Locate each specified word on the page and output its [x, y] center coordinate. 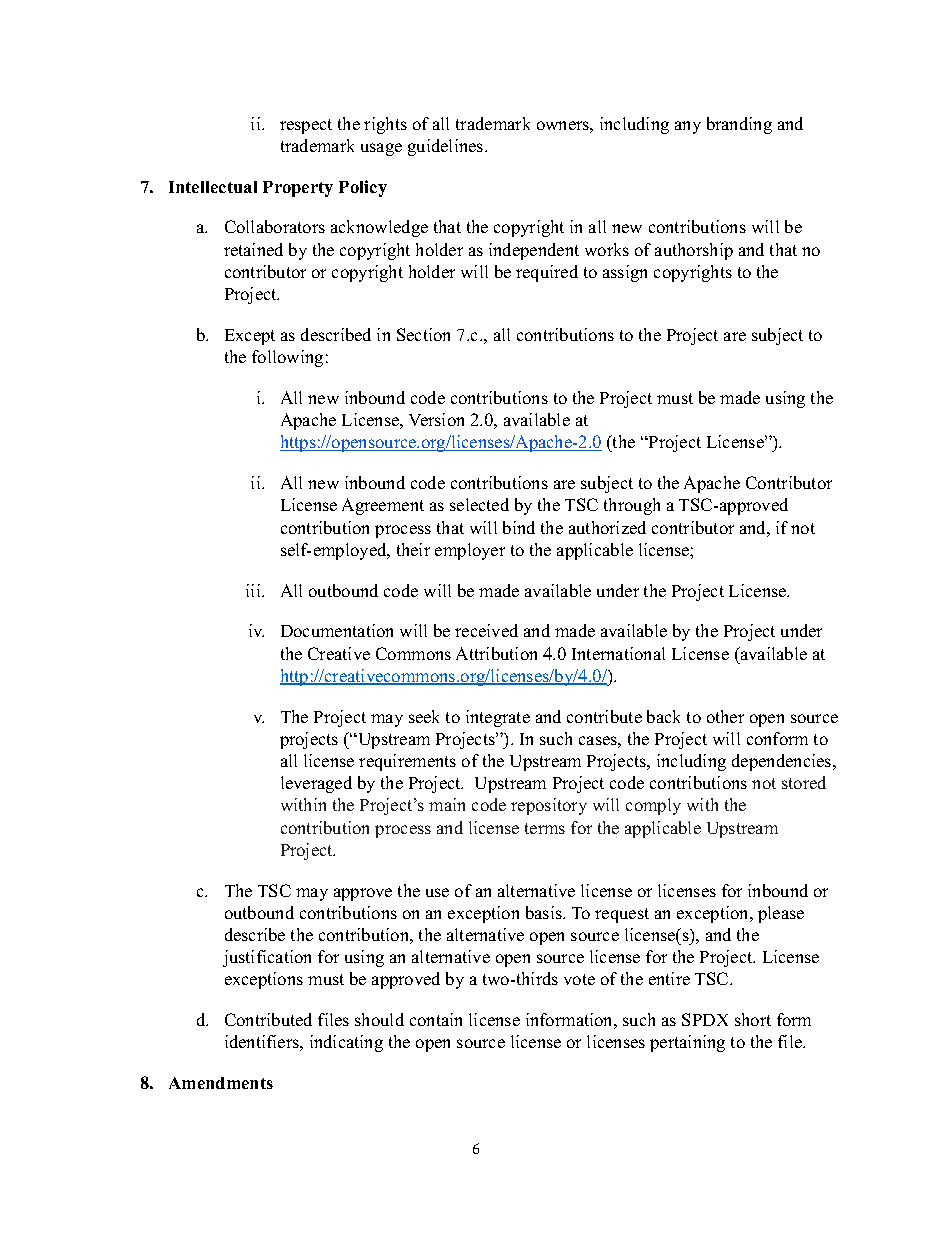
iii [254, 590]
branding [739, 125]
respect [306, 126]
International [618, 653]
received [486, 630]
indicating [346, 1043]
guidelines [447, 147]
